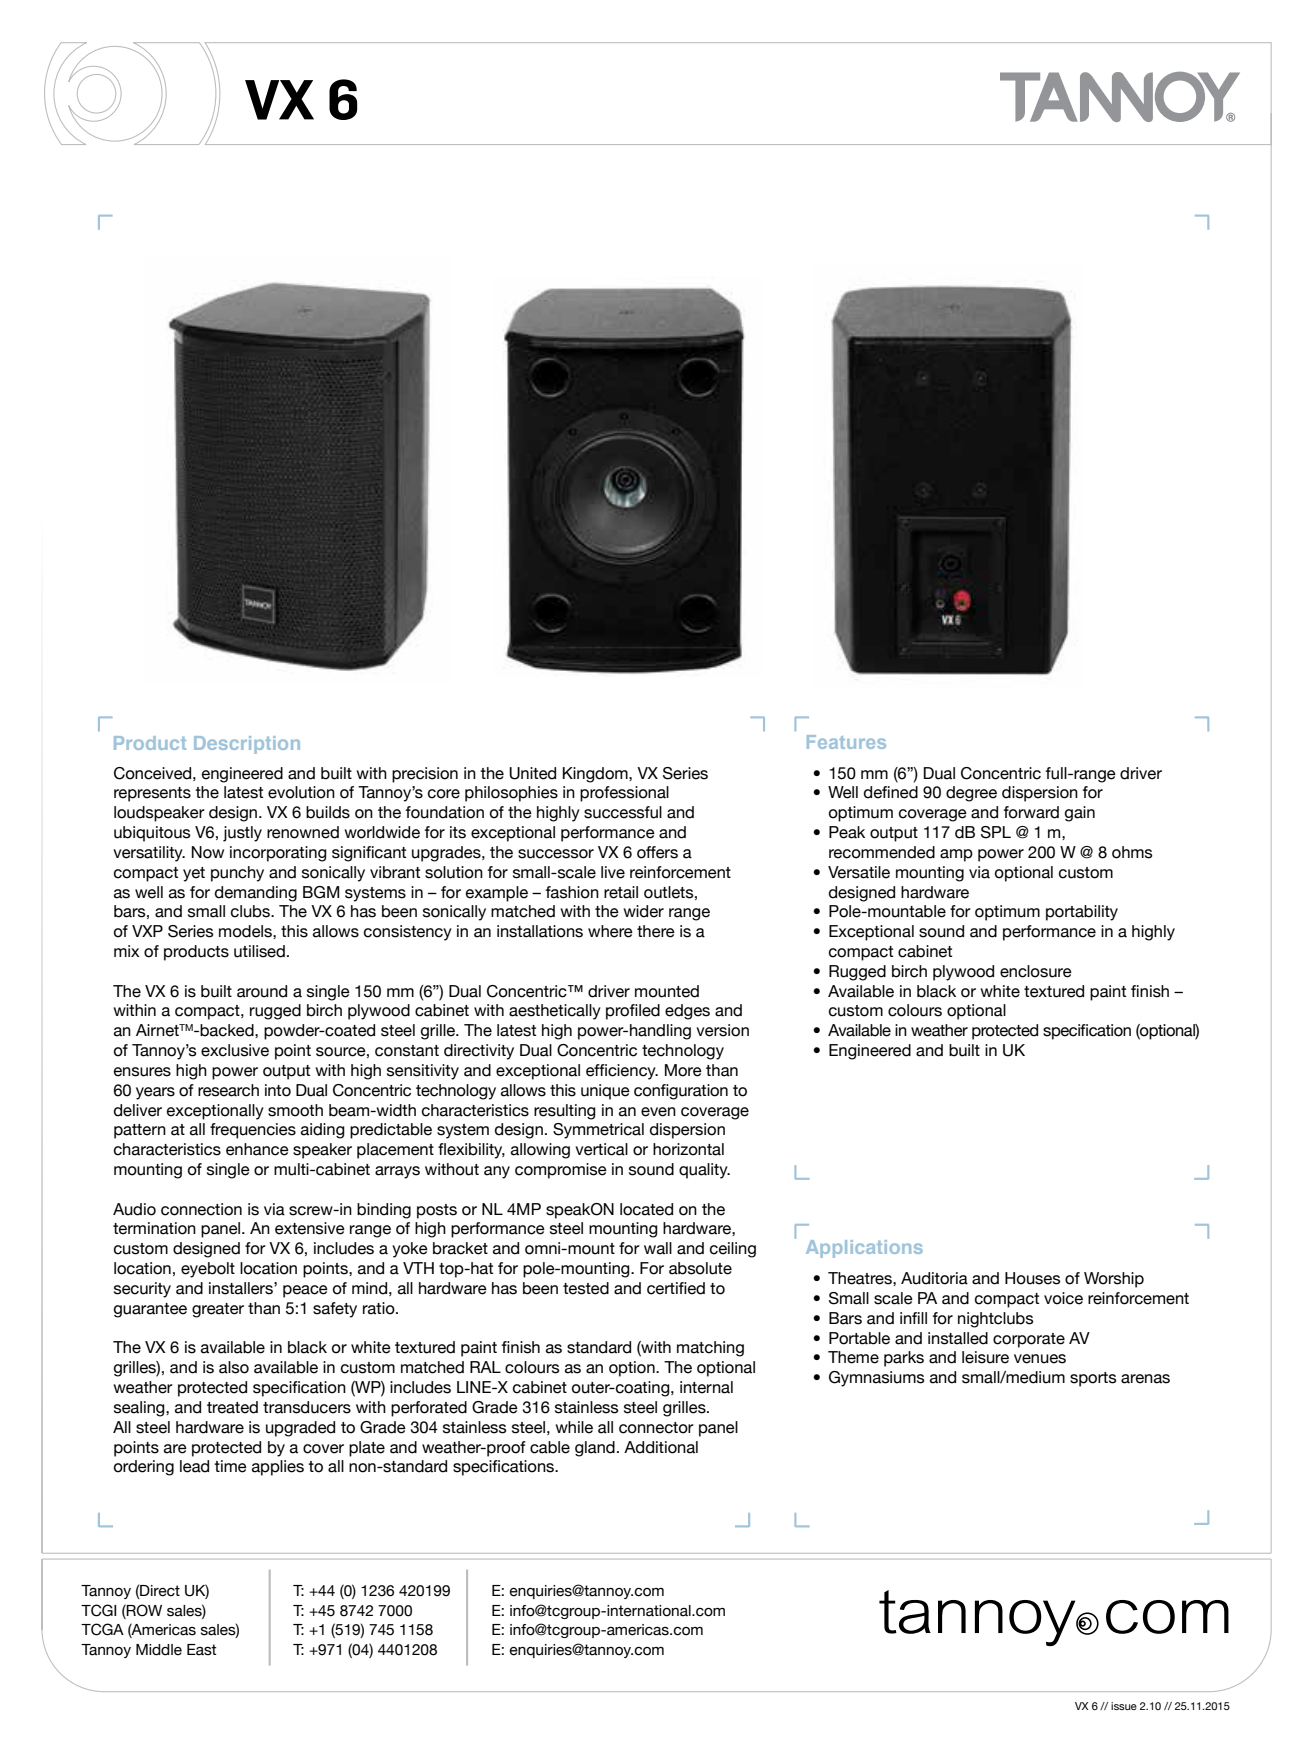 The image size is (1311, 1748). Describe the element at coordinates (971, 794) in the document. I see `degree` at that location.
